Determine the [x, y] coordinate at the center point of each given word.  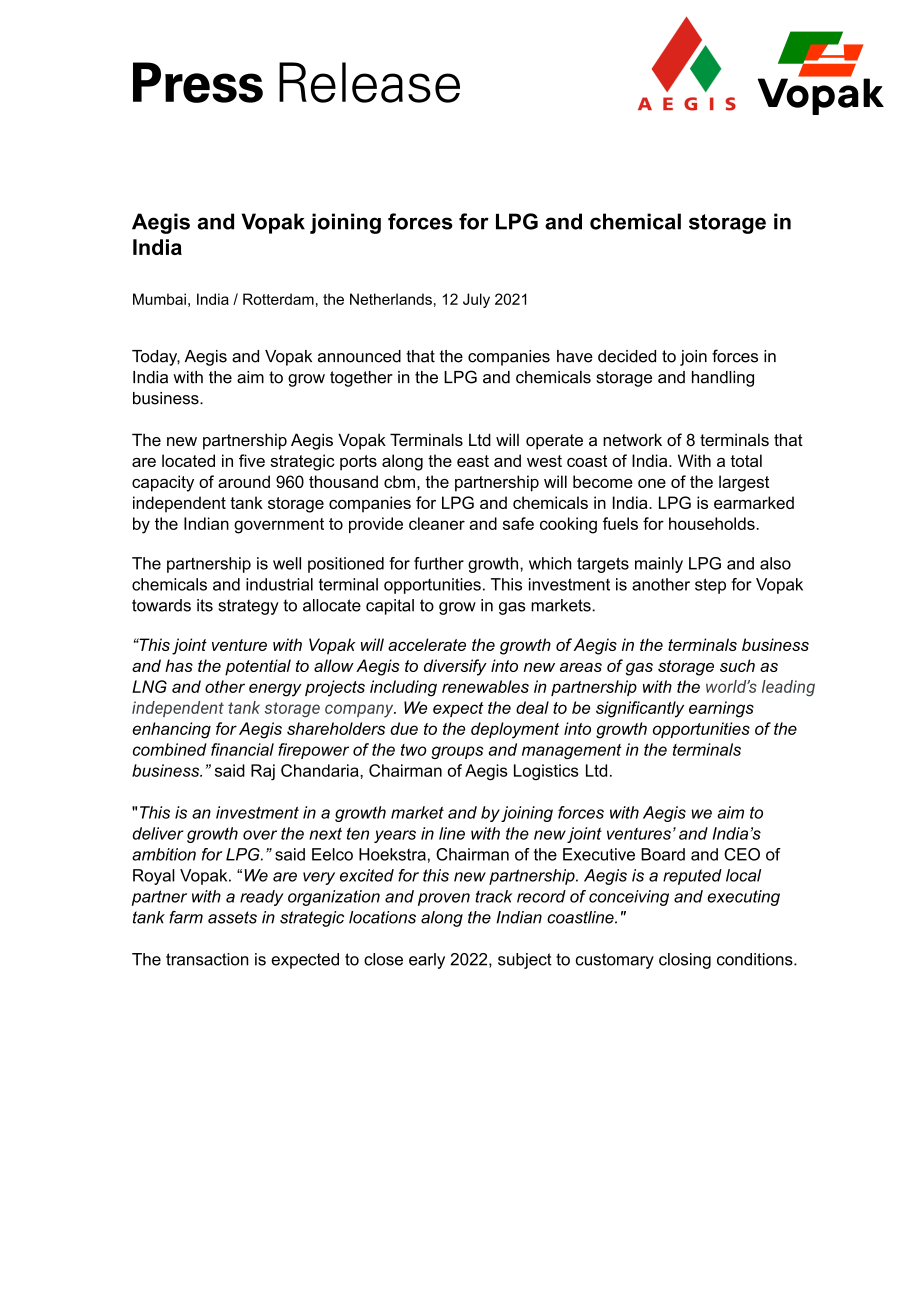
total [746, 460]
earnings [721, 709]
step [710, 586]
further [439, 563]
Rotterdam [278, 299]
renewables [485, 686]
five [252, 460]
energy [275, 690]
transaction [207, 959]
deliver [158, 833]
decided [627, 356]
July [476, 300]
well [287, 563]
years [395, 836]
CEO [742, 854]
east [473, 461]
